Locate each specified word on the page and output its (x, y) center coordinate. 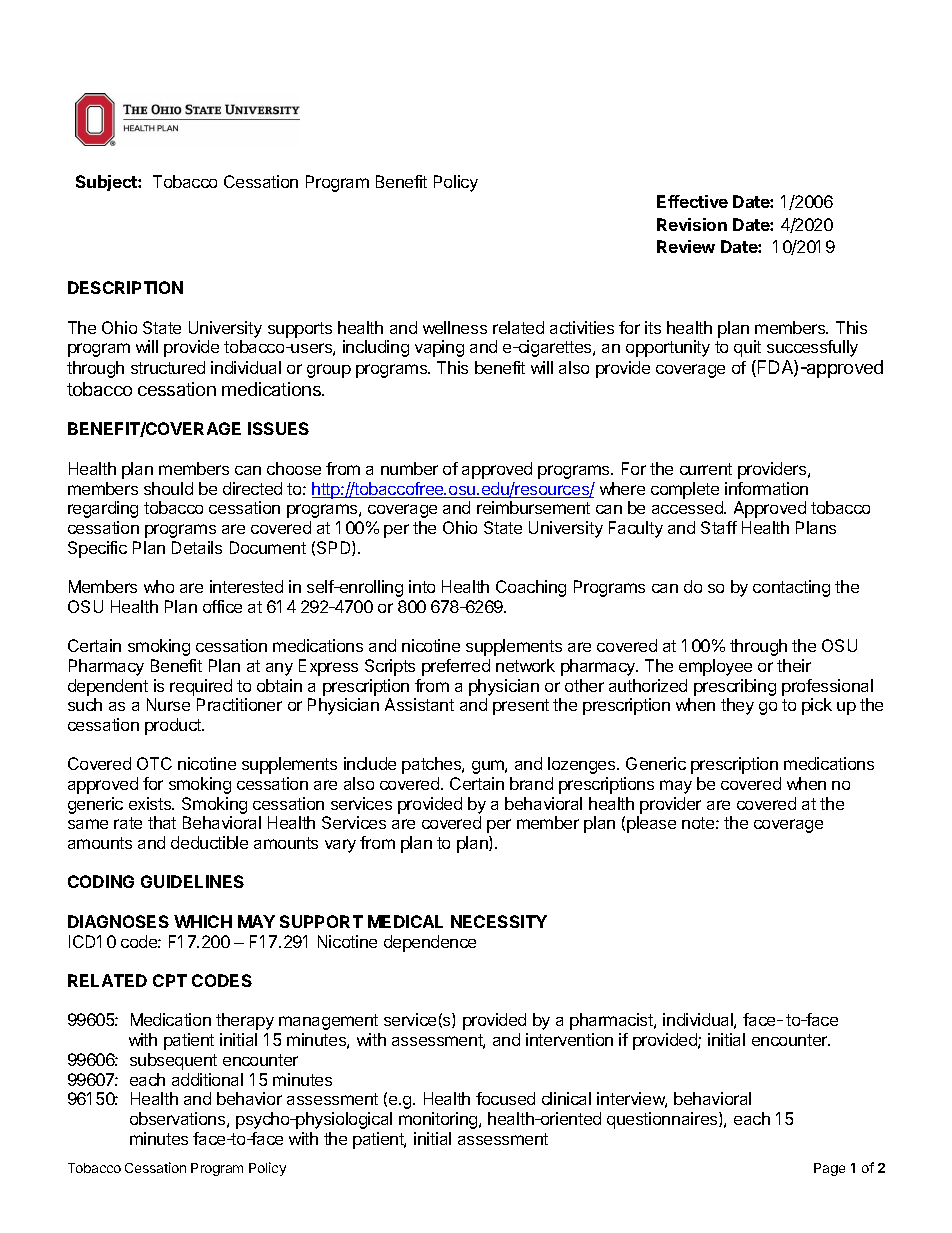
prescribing (735, 687)
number (409, 468)
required (201, 687)
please (651, 824)
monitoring (439, 1120)
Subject (107, 183)
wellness (455, 327)
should (168, 488)
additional (207, 1079)
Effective (692, 201)
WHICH (203, 921)
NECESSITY (499, 921)
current (706, 469)
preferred (456, 667)
